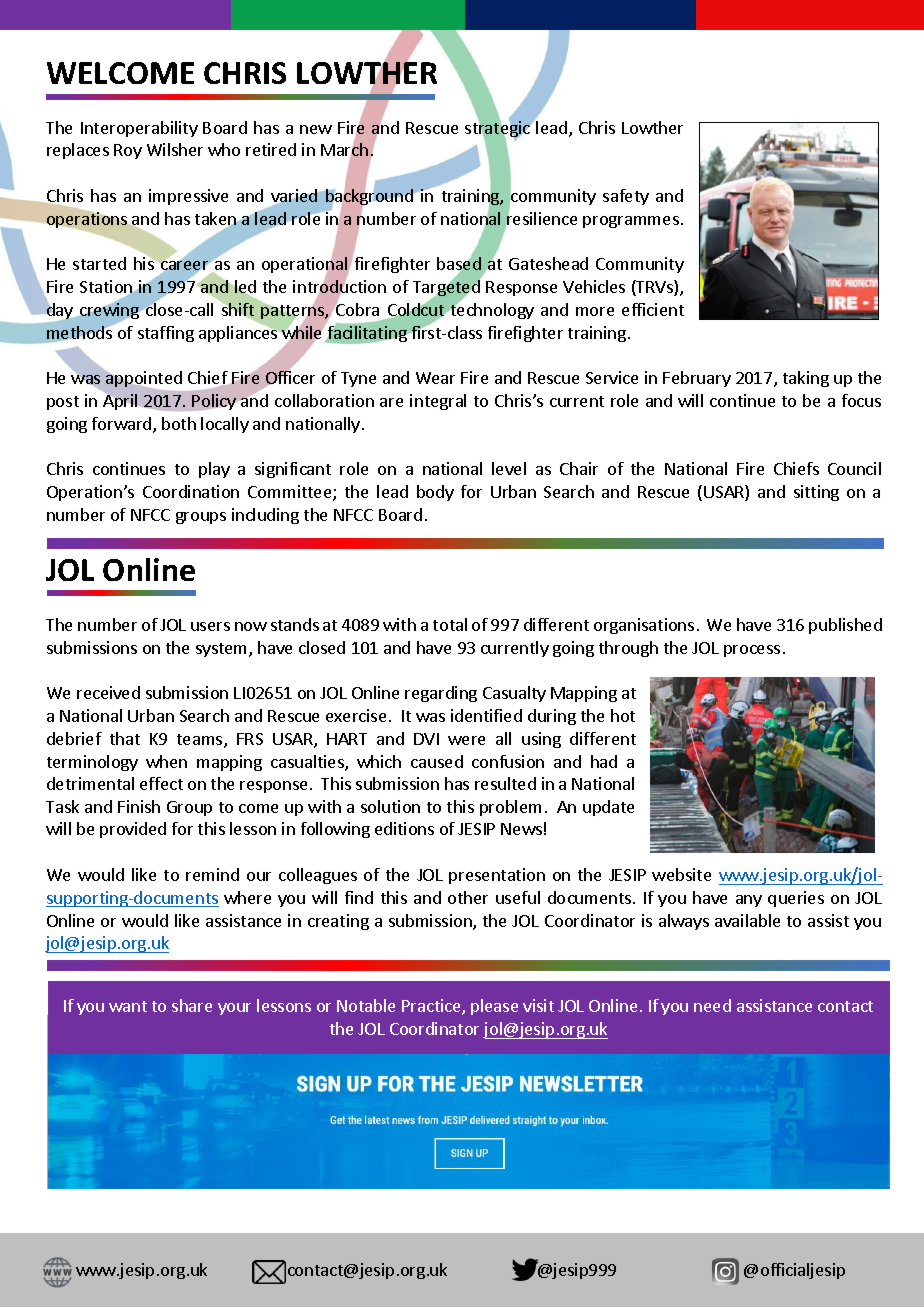 Image resolution: width=924 pixels, height=1308 pixels. What do you see at coordinates (210, 626) in the screenshot?
I see `users` at bounding box center [210, 626].
